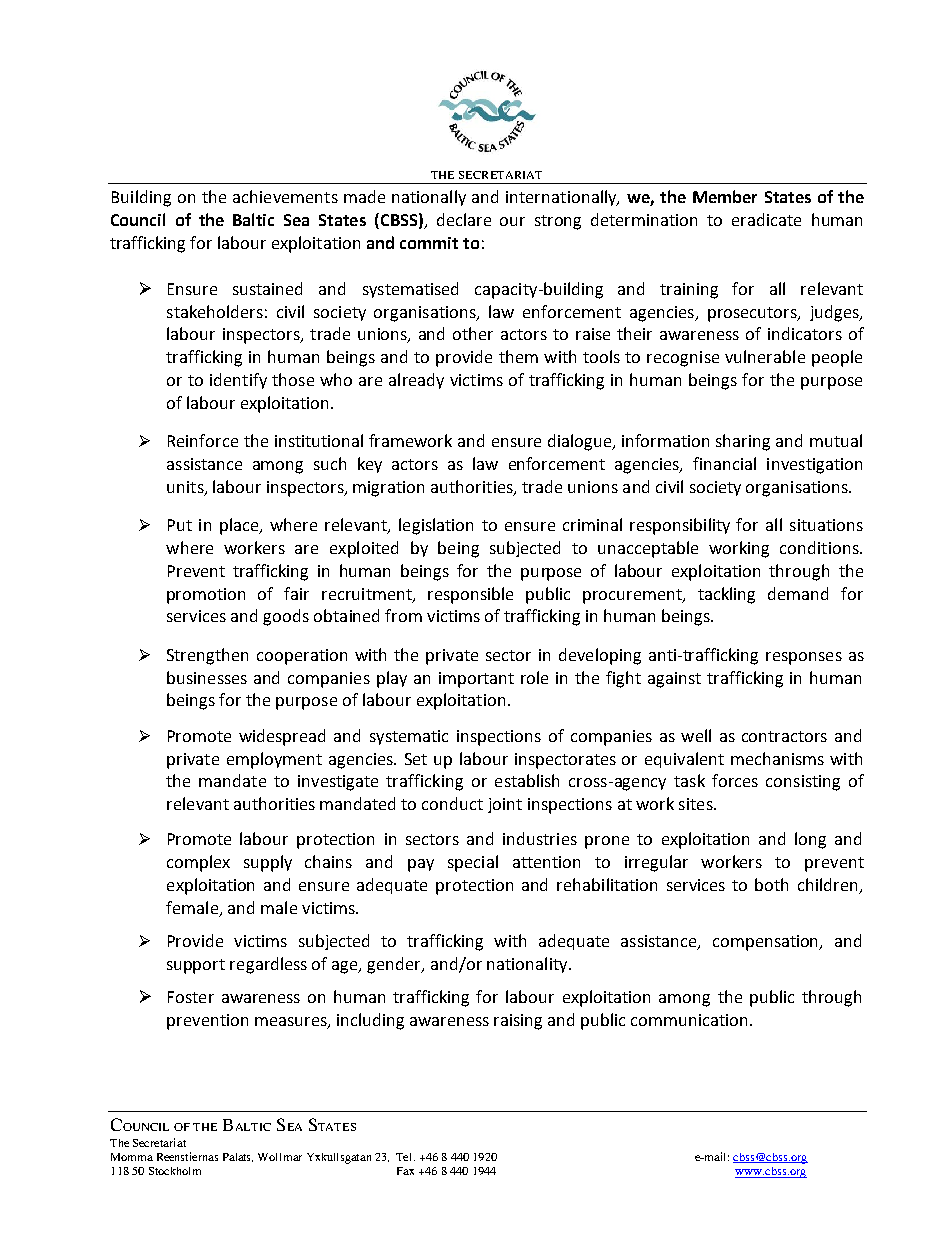 The image size is (952, 1233). Describe the element at coordinates (689, 1020) in the screenshot. I see `communication` at that location.
